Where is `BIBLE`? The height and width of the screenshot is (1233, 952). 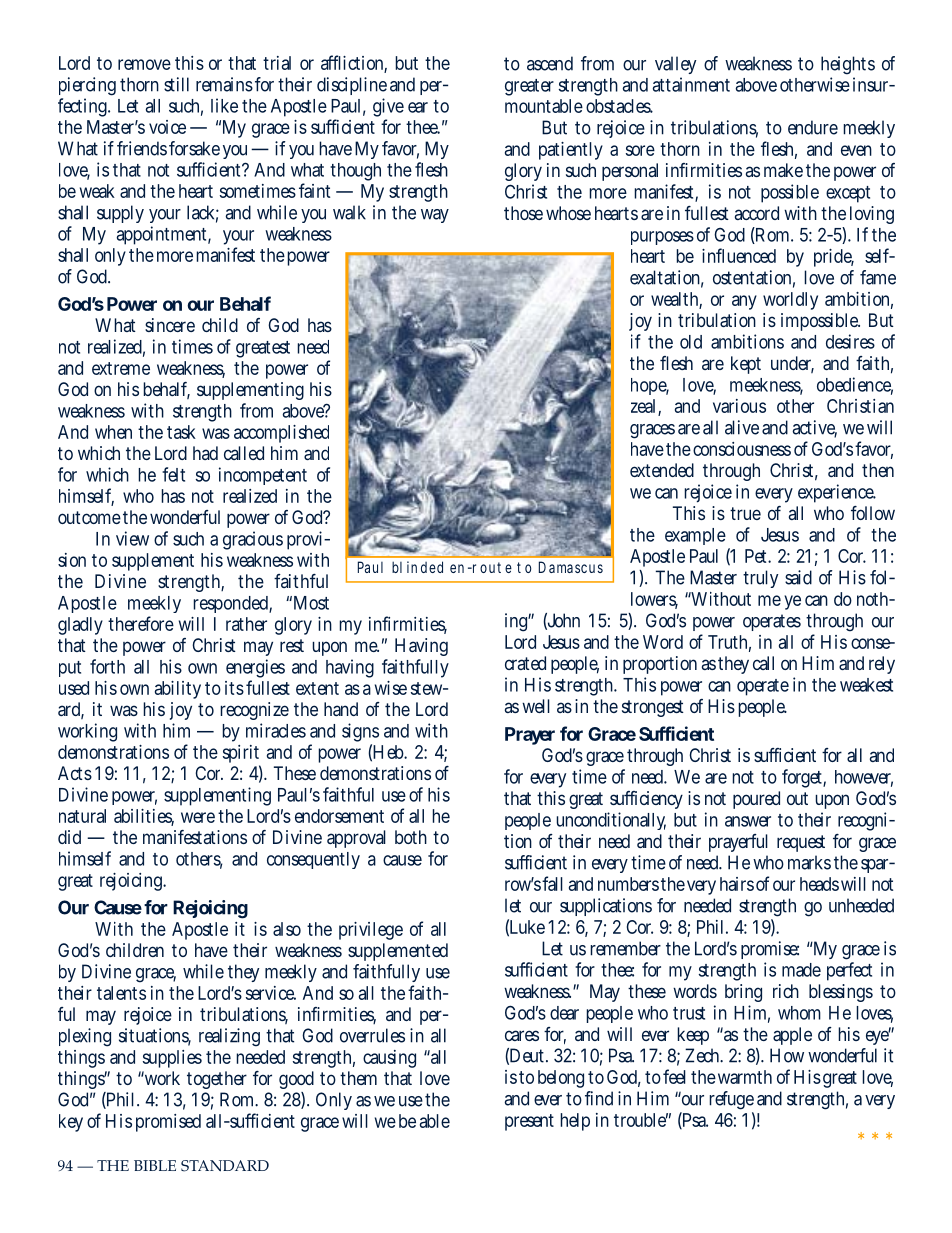 BIBLE is located at coordinates (155, 1165).
